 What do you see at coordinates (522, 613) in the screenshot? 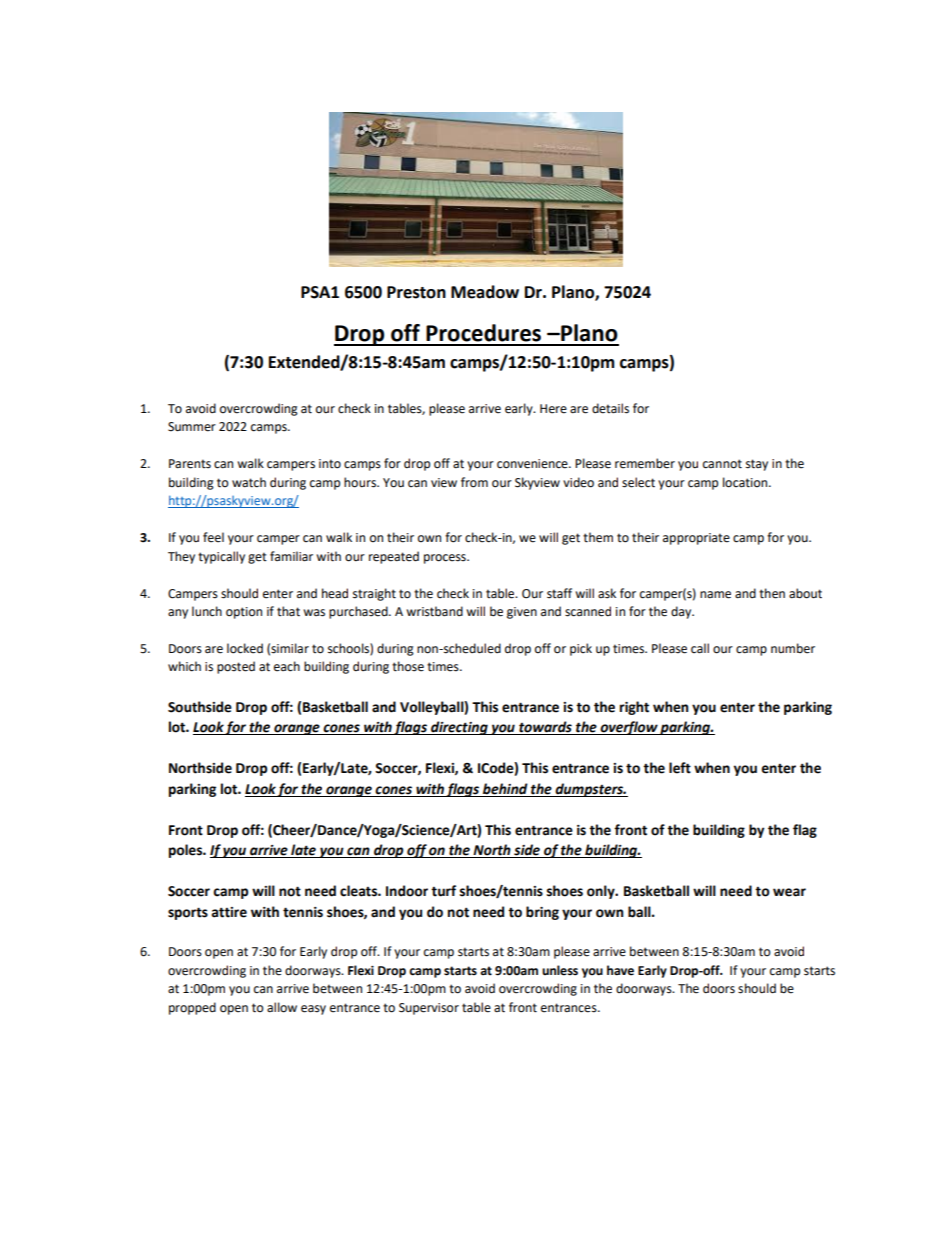
I see `given` at bounding box center [522, 613].
